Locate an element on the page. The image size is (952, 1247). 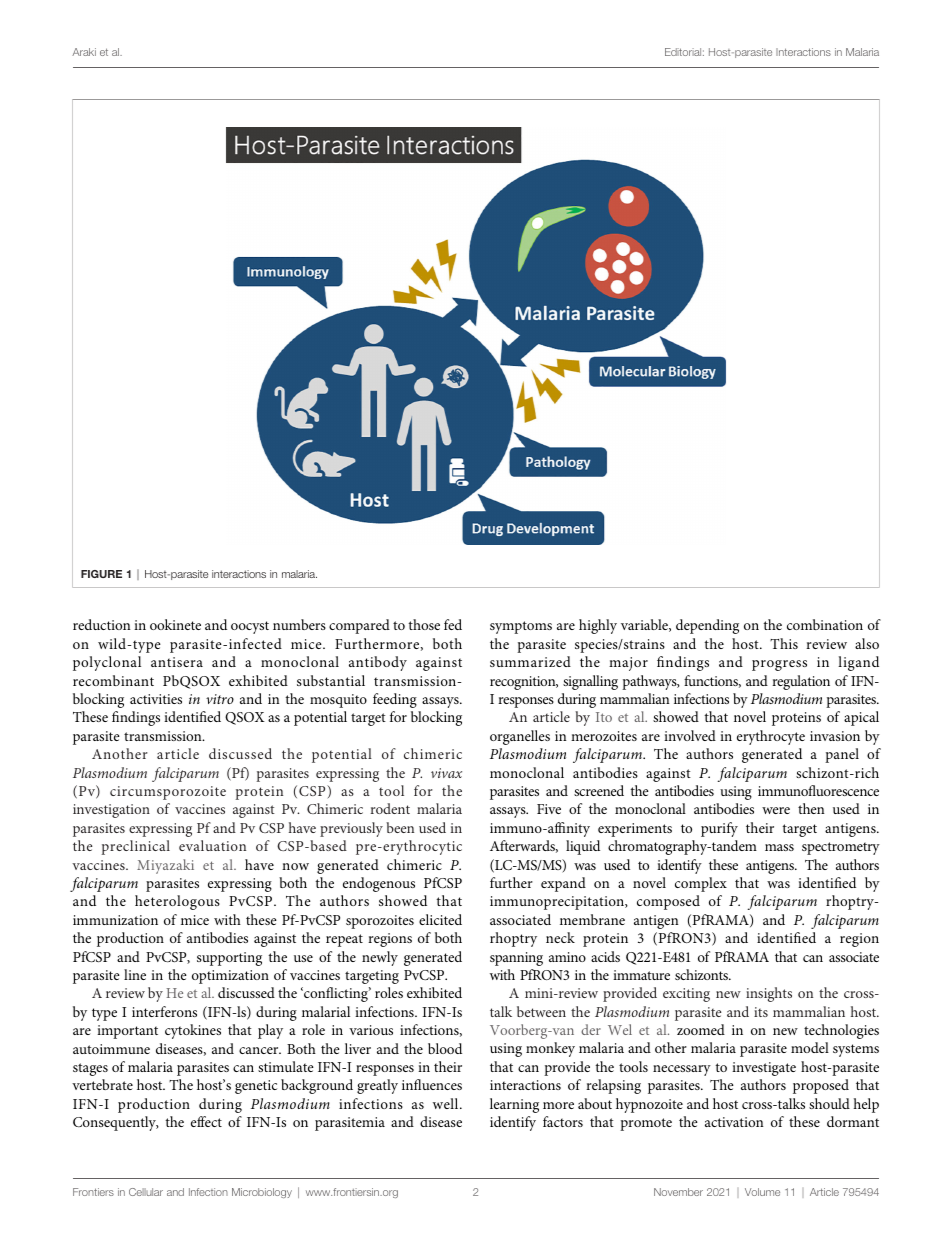
fed is located at coordinates (453, 624).
